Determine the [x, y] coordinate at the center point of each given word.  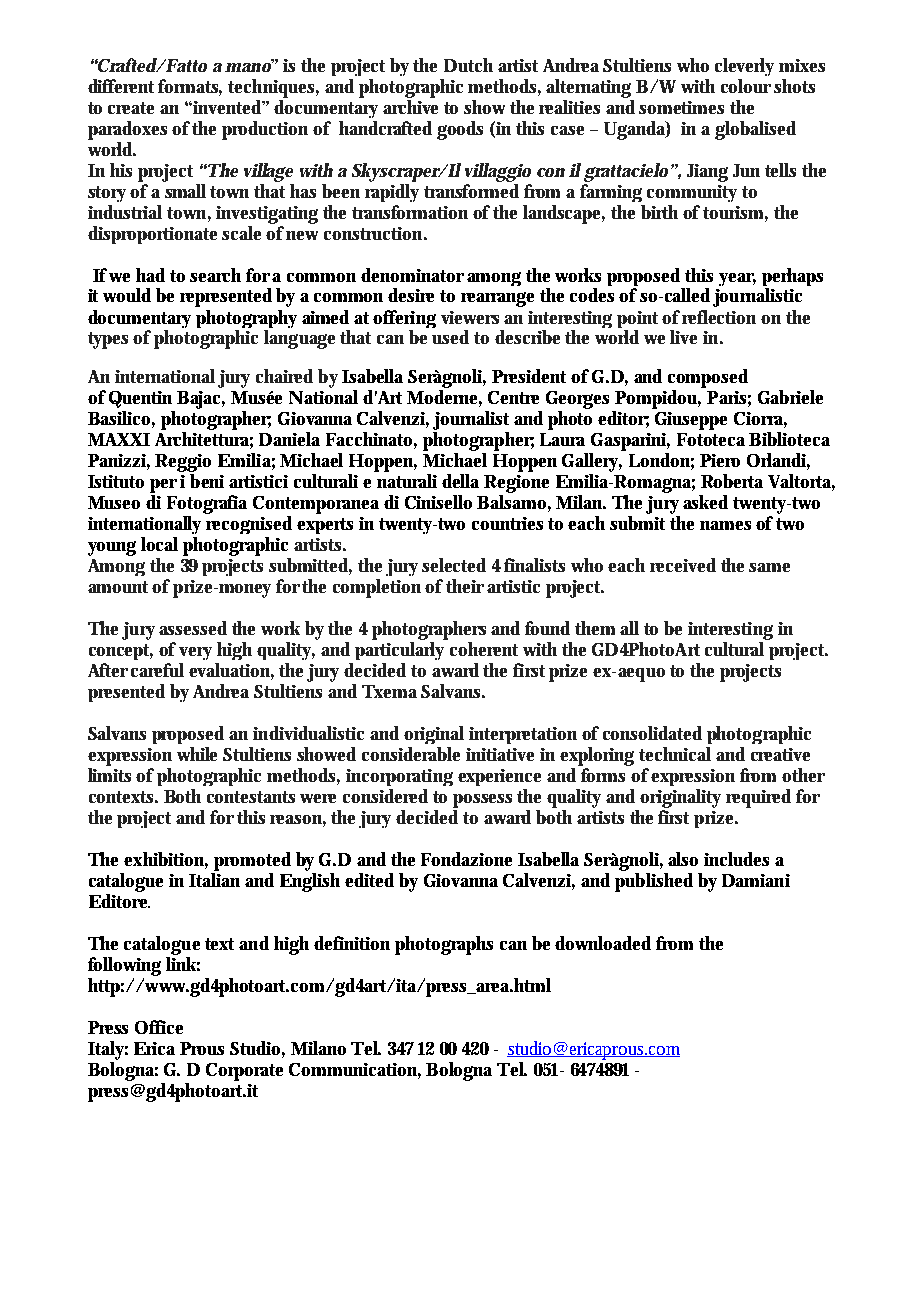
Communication [355, 1070]
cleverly [744, 67]
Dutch [468, 65]
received [683, 565]
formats [190, 87]
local [159, 544]
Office [159, 1027]
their [467, 586]
